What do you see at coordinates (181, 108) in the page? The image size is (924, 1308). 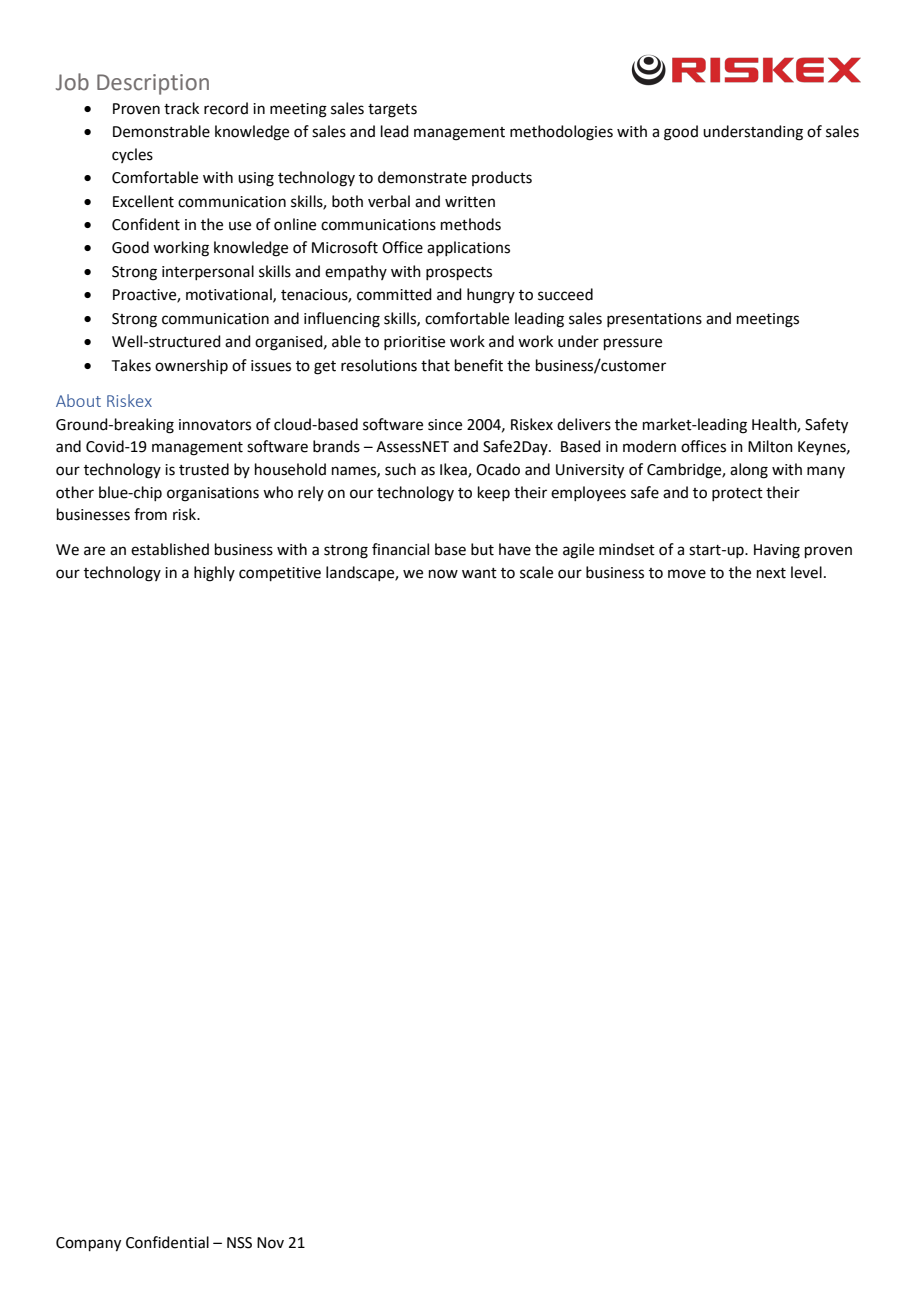 I see `track` at bounding box center [181, 108].
